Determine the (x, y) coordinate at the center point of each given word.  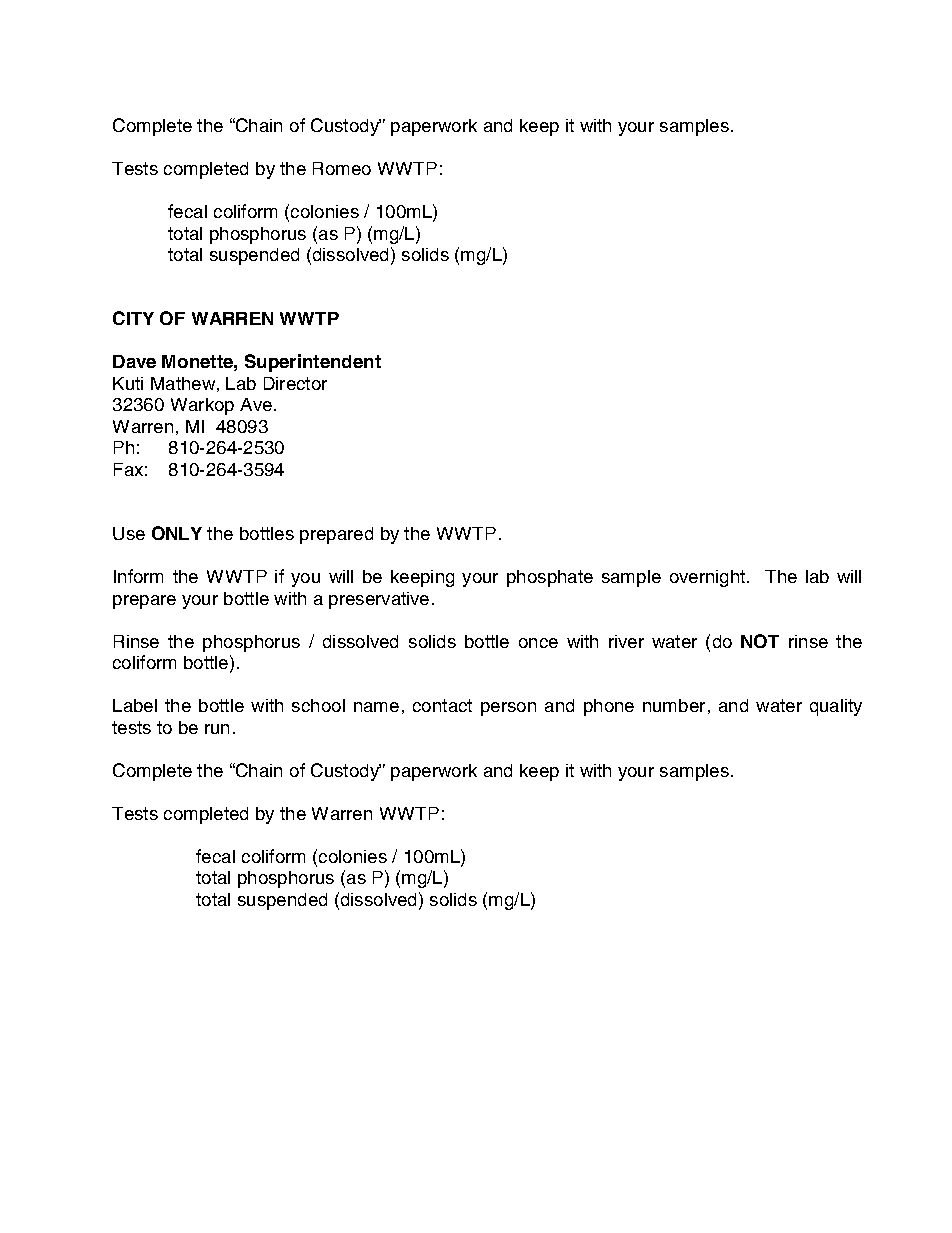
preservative (379, 600)
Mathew (183, 383)
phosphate (550, 578)
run (217, 729)
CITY (133, 318)
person (508, 709)
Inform (138, 576)
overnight (707, 578)
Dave (134, 361)
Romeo (342, 168)
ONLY (177, 533)
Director (295, 383)
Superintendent (313, 363)
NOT (760, 641)
